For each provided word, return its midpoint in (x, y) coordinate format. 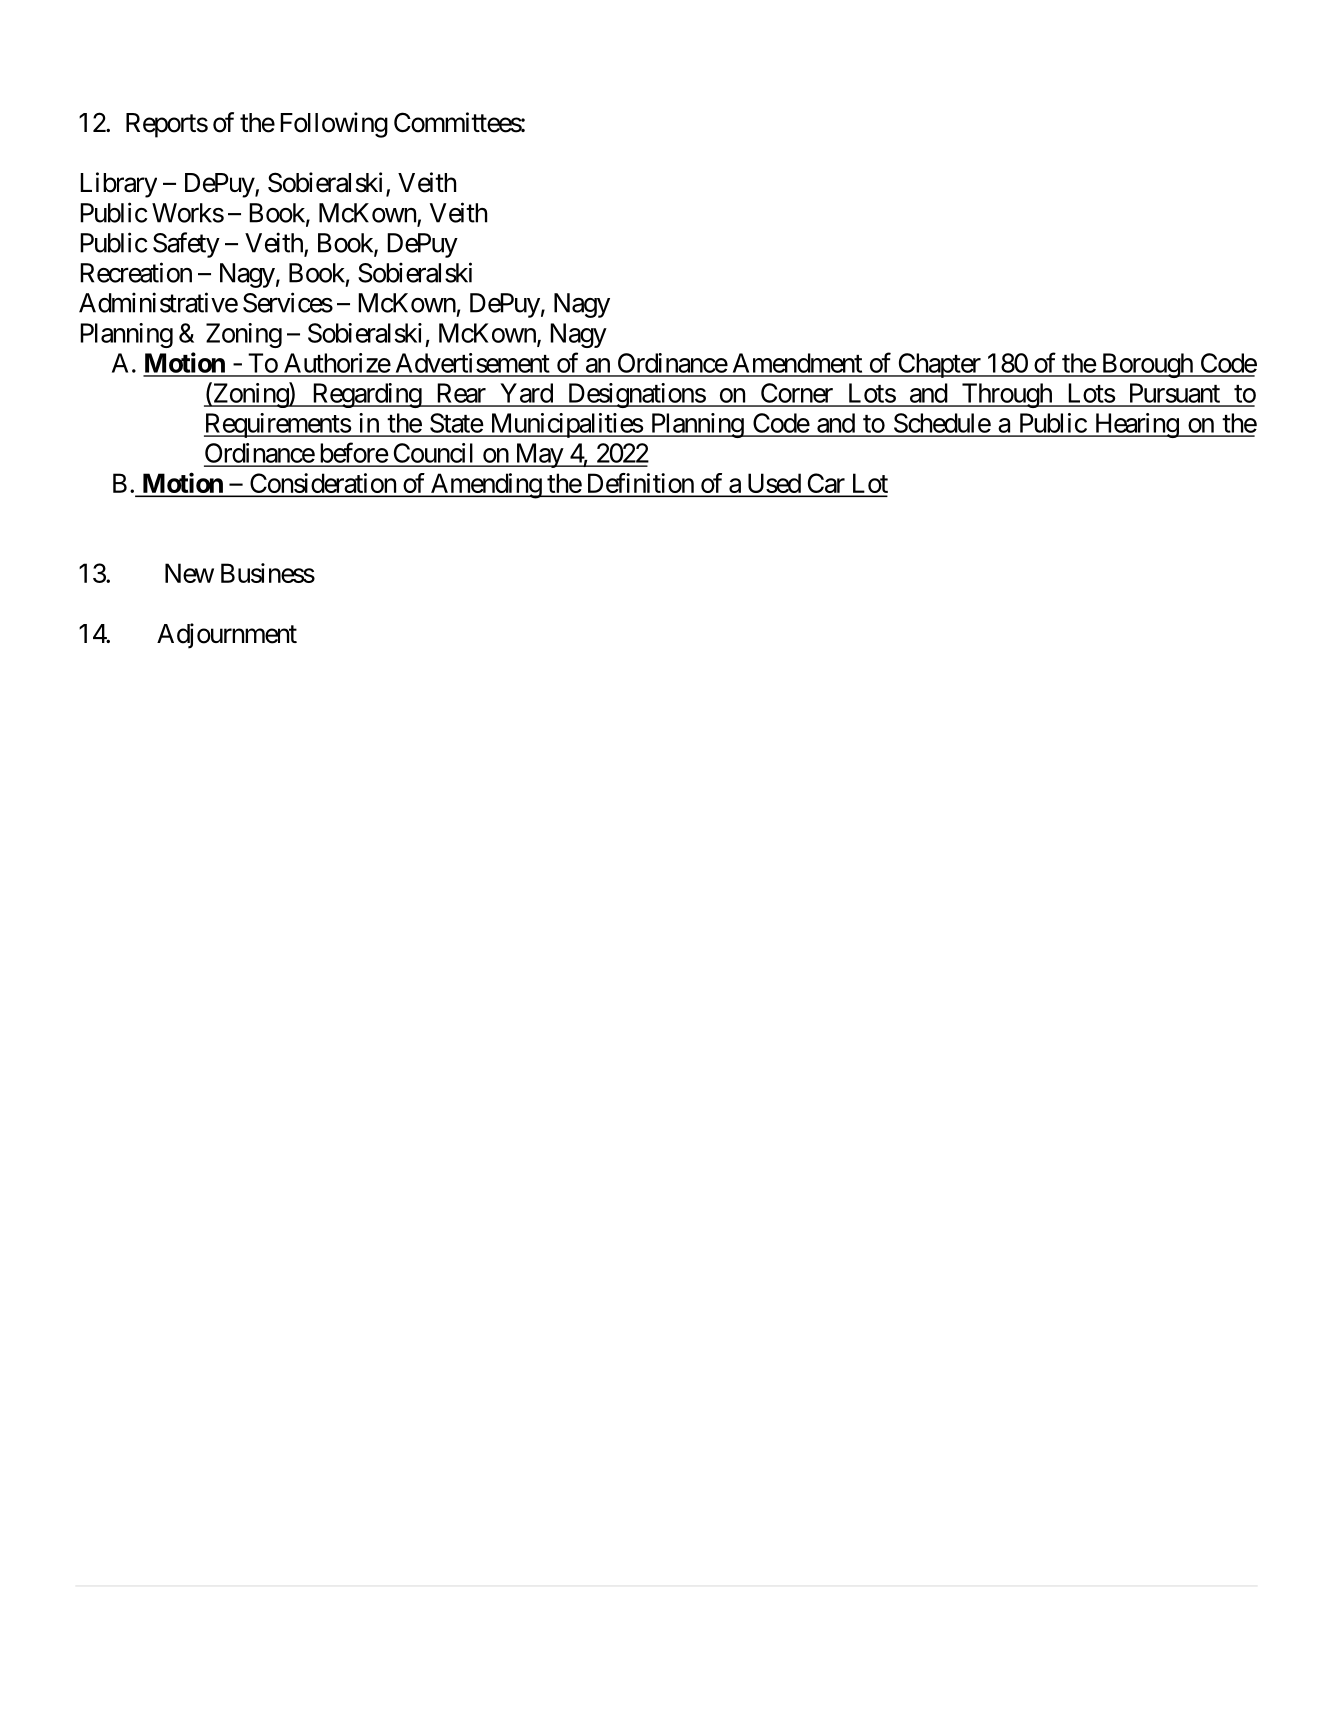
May (538, 455)
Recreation (136, 272)
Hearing (1136, 425)
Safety (186, 245)
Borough (1147, 365)
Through (1006, 395)
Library (118, 185)
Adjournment (227, 636)
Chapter (939, 365)
